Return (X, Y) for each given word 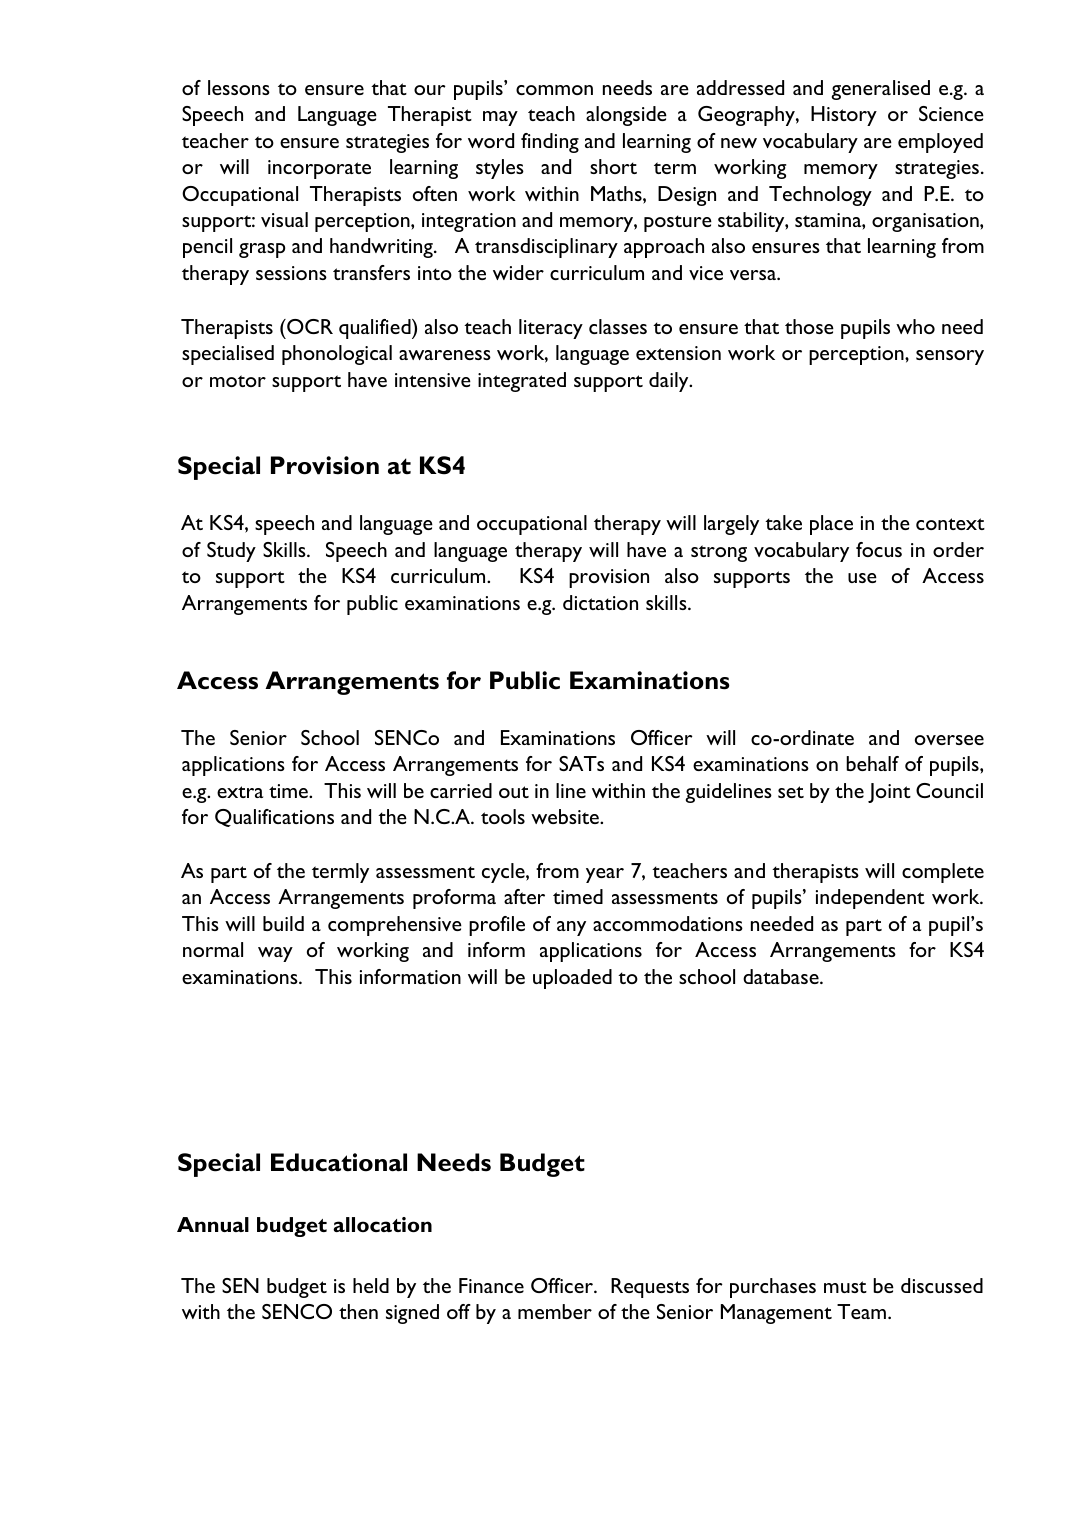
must (845, 1287)
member (555, 1311)
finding (550, 143)
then (358, 1311)
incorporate (319, 169)
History (844, 116)
